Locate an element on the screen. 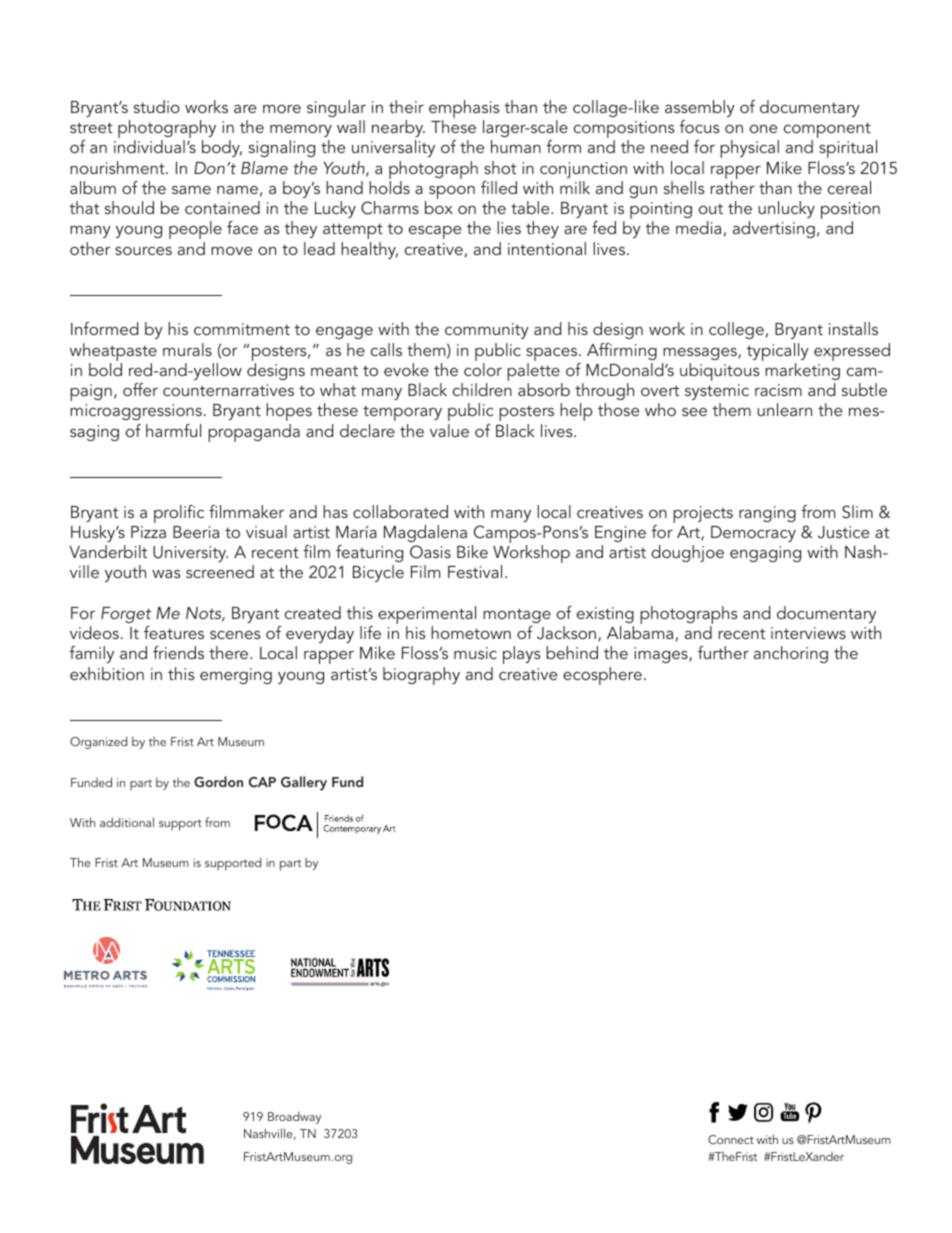  emphasis is located at coordinates (464, 110).
